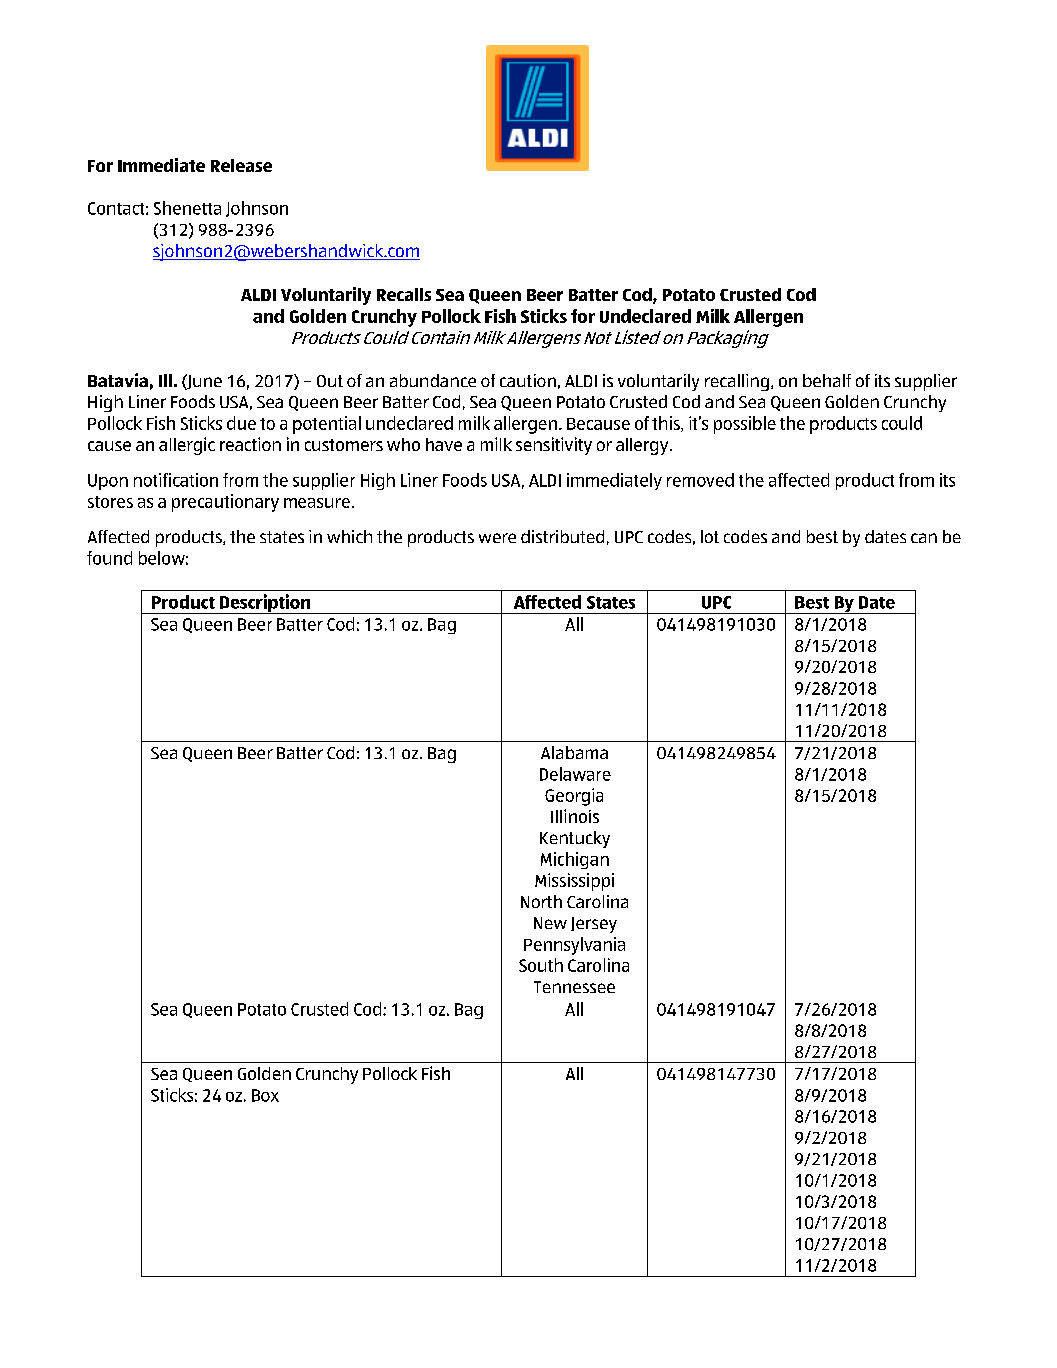  Describe the element at coordinates (924, 538) in the page. I see `can` at that location.
